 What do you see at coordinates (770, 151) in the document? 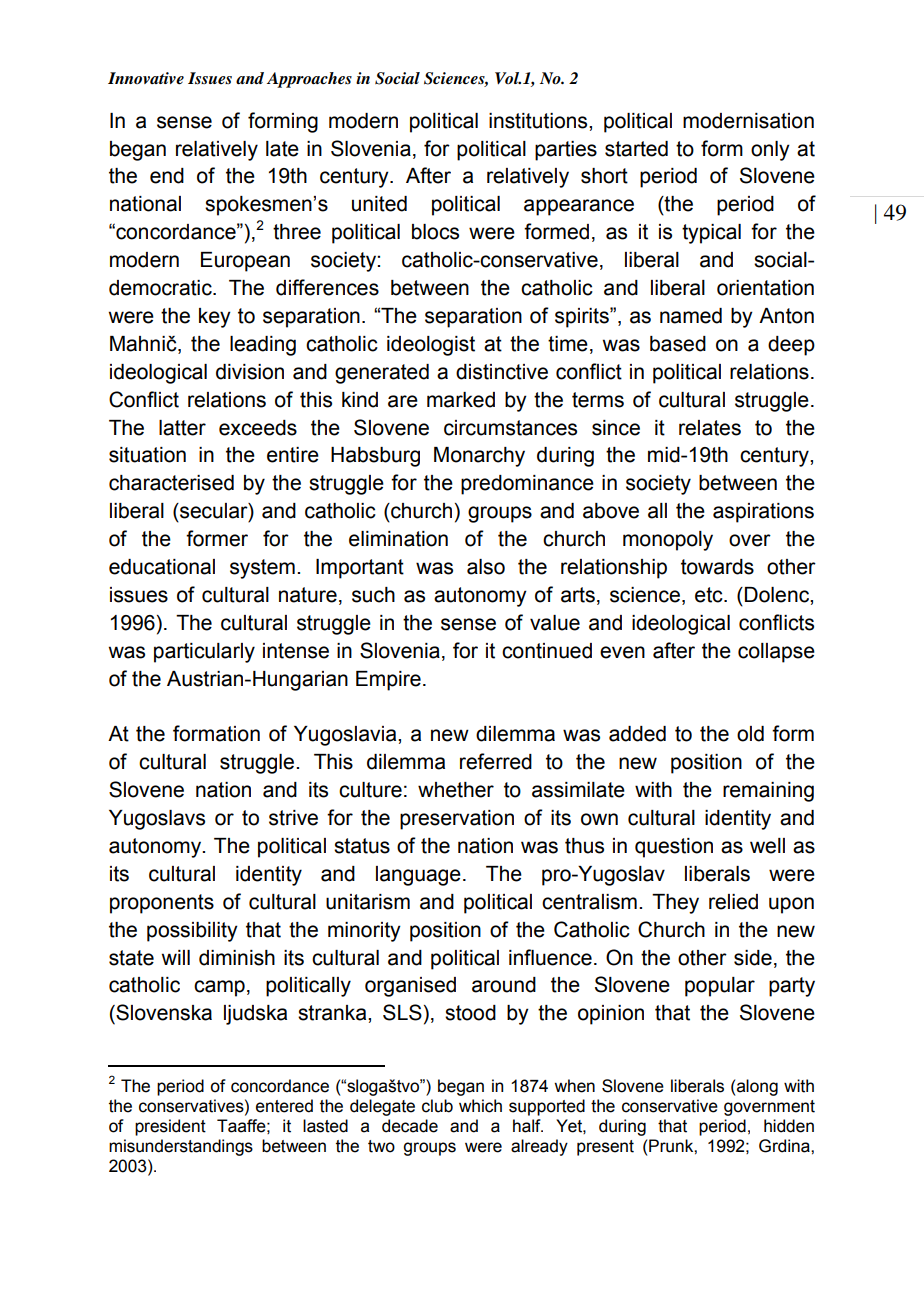
I see `only` at bounding box center [770, 151].
